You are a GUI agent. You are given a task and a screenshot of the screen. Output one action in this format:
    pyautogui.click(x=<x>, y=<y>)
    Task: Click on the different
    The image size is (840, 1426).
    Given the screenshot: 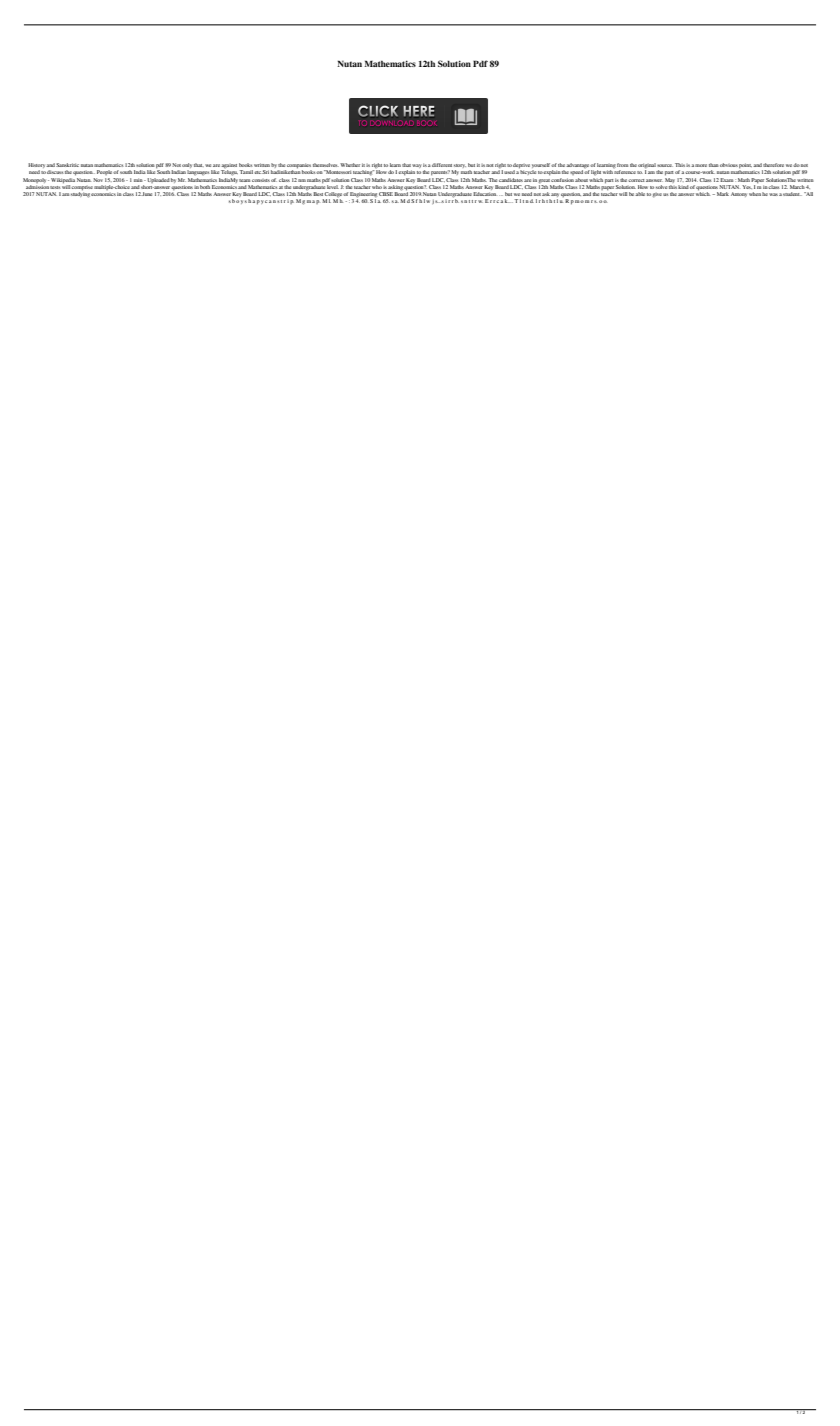 What is the action you would take?
    pyautogui.click(x=442, y=165)
